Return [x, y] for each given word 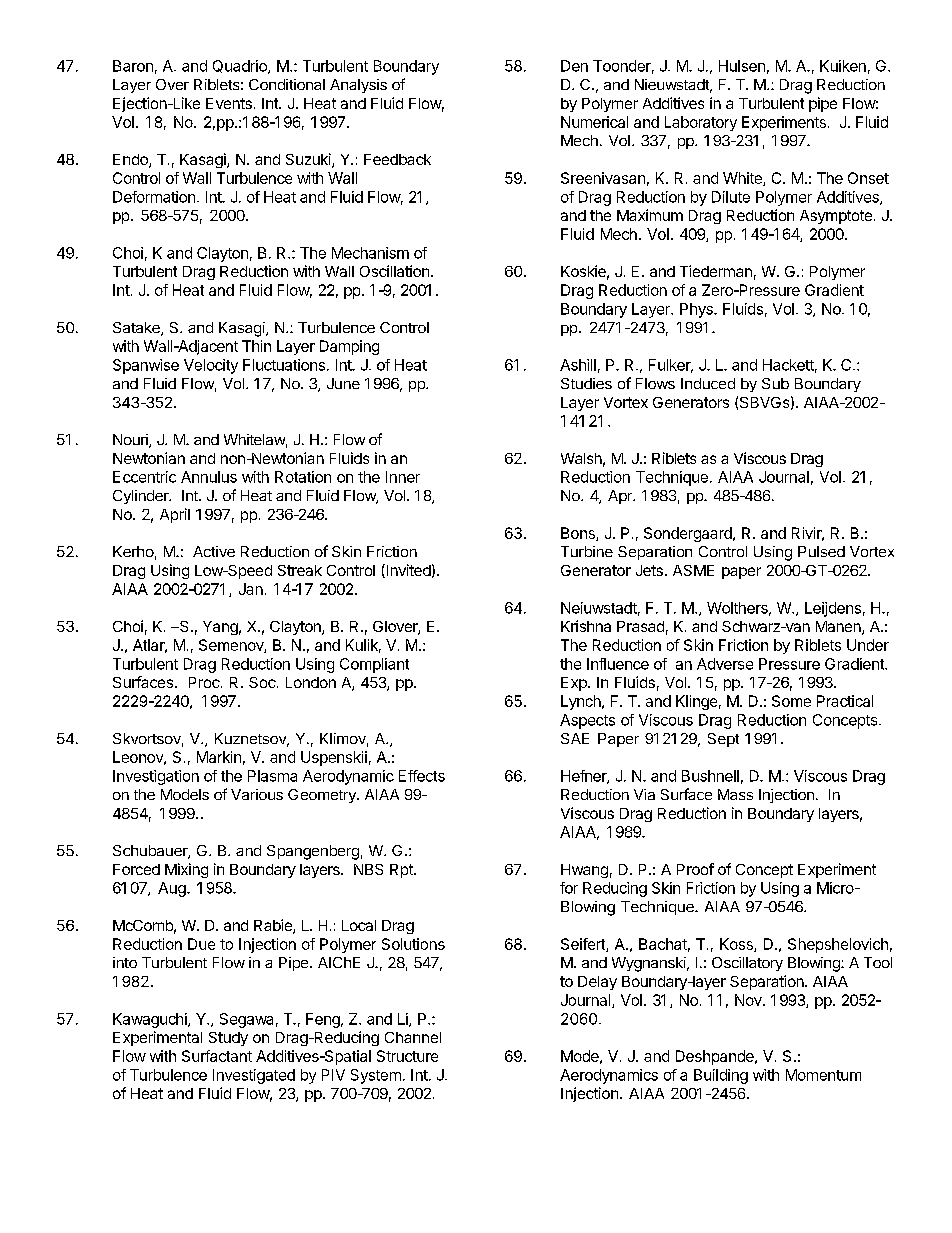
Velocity [211, 366]
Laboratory [701, 123]
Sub [775, 383]
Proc [204, 682]
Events [229, 103]
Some [791, 701]
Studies [586, 383]
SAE [575, 738]
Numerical [594, 122]
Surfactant [217, 1056]
